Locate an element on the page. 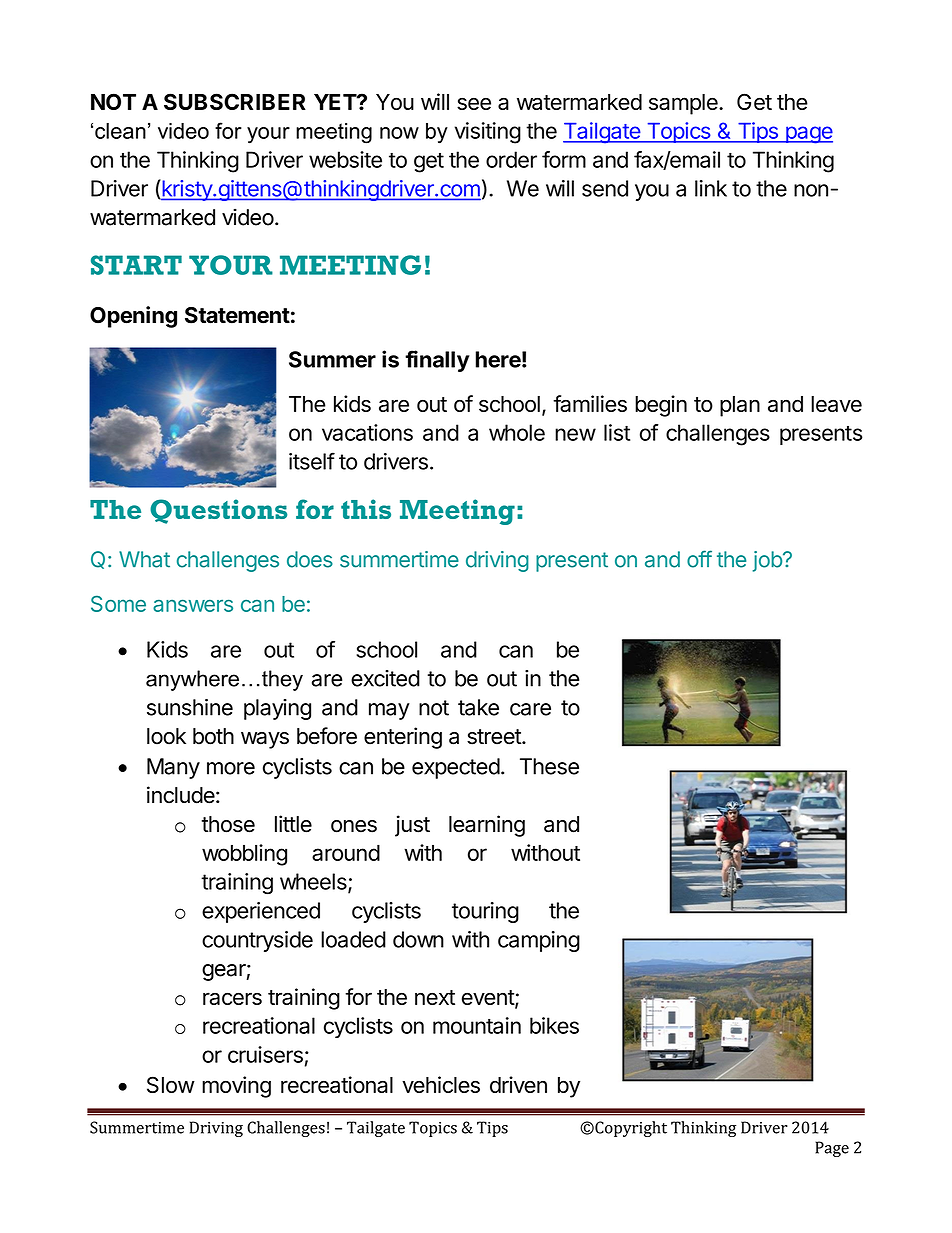  SUBSCRIBER is located at coordinates (235, 101).
